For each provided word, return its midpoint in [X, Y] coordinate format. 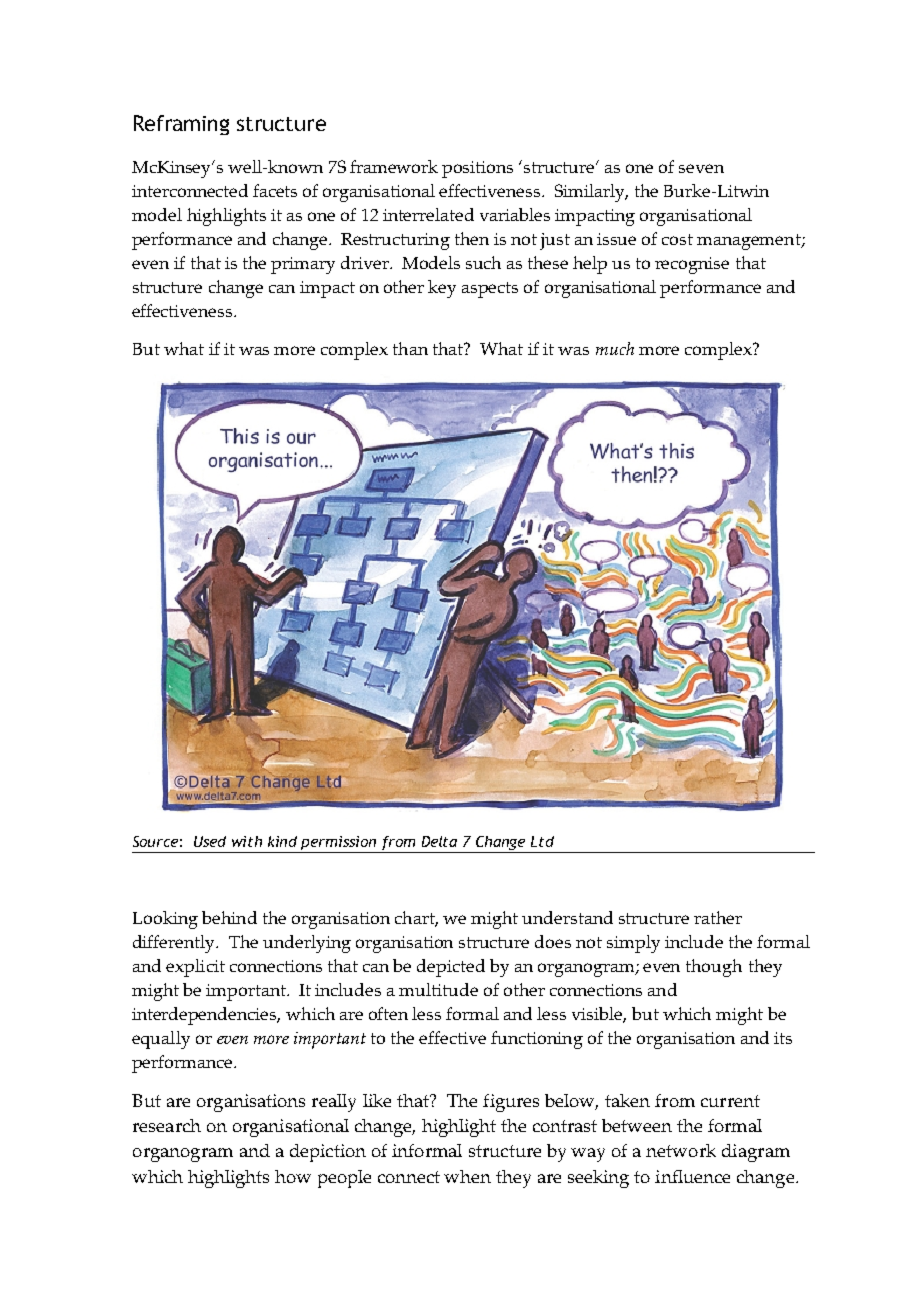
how [293, 1176]
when [467, 1176]
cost [677, 239]
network [681, 1150]
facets [275, 190]
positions [477, 169]
